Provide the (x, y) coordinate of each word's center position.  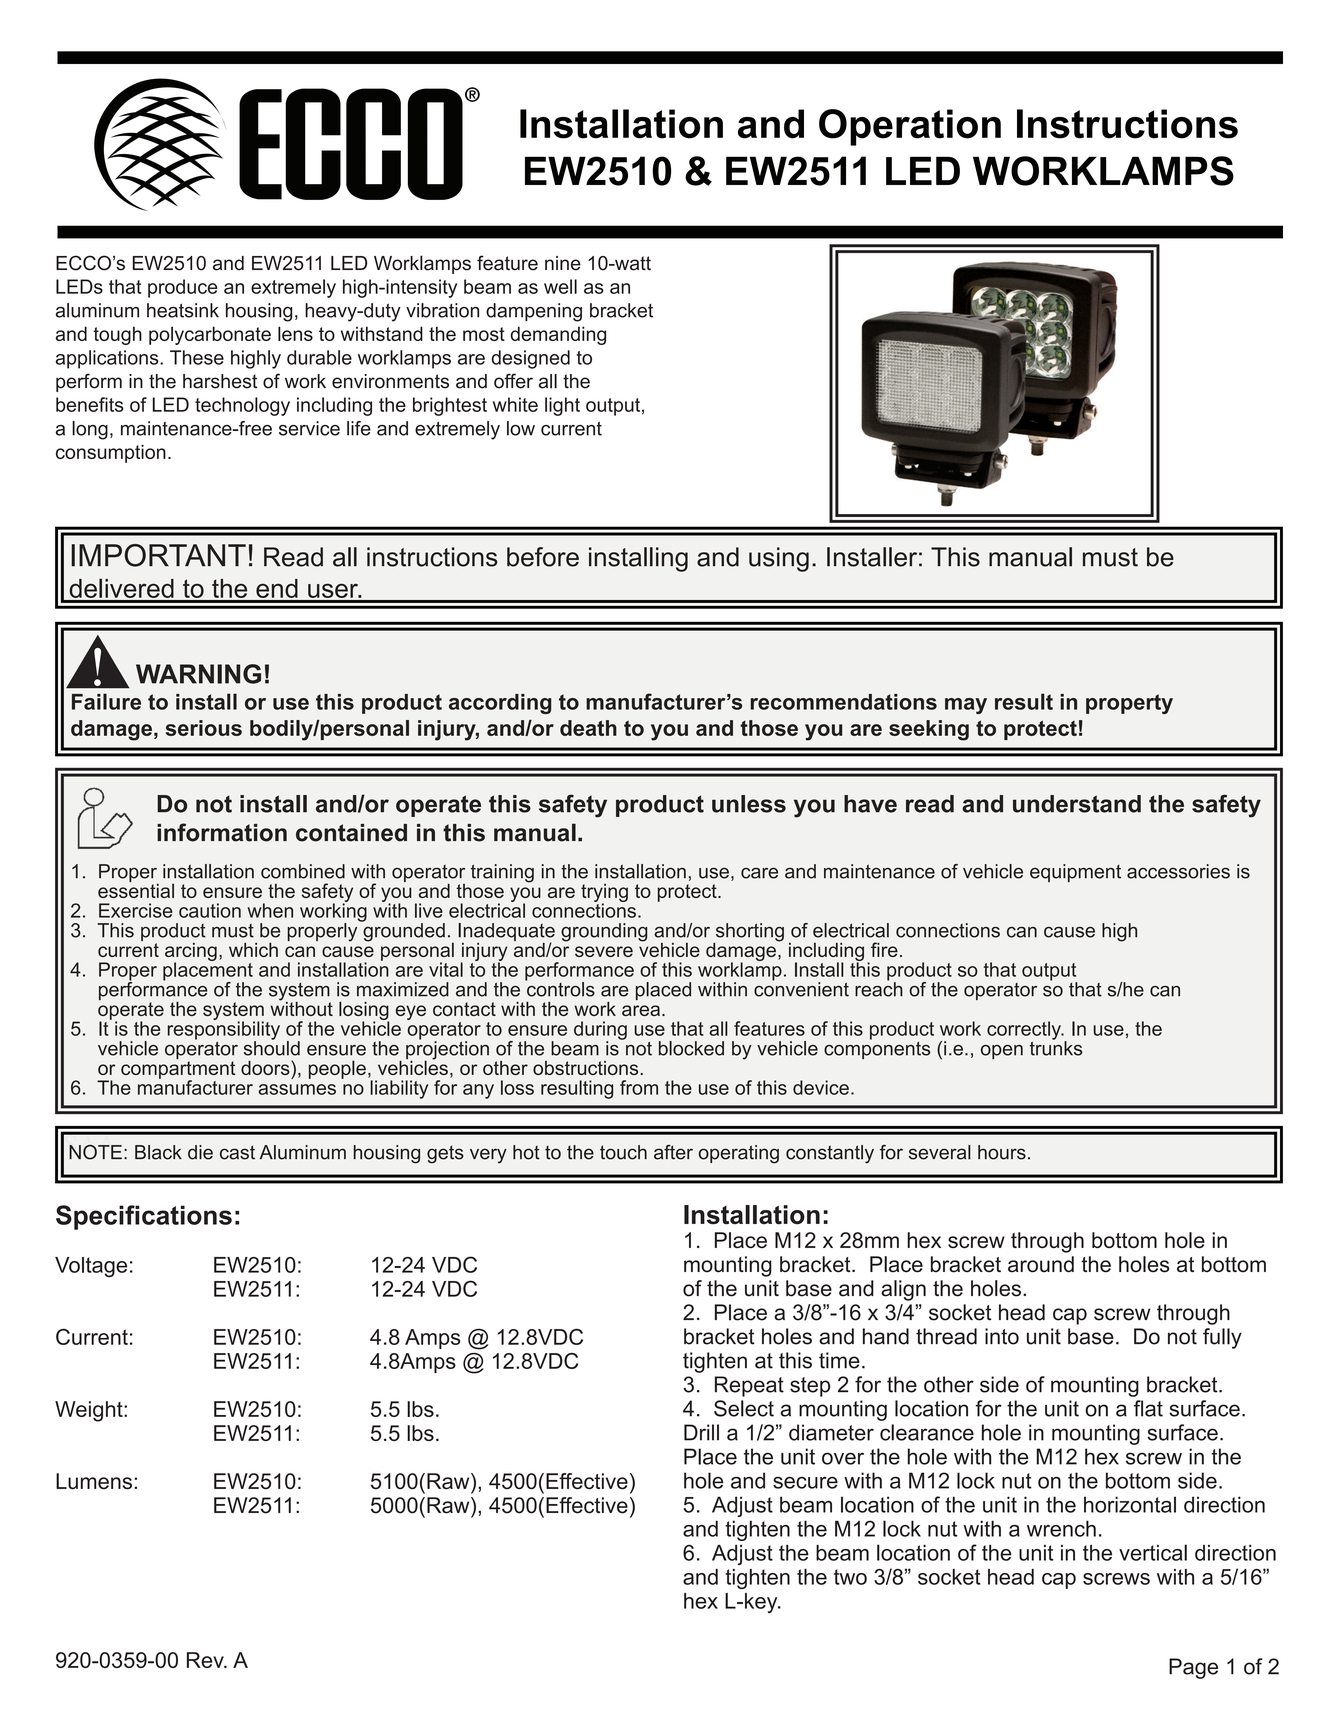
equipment (1075, 873)
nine (563, 263)
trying (604, 894)
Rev (206, 1660)
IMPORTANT (158, 555)
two (850, 1577)
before (543, 557)
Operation (910, 127)
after (673, 1152)
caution (210, 910)
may (966, 706)
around (1041, 1264)
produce (183, 288)
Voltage (91, 1267)
